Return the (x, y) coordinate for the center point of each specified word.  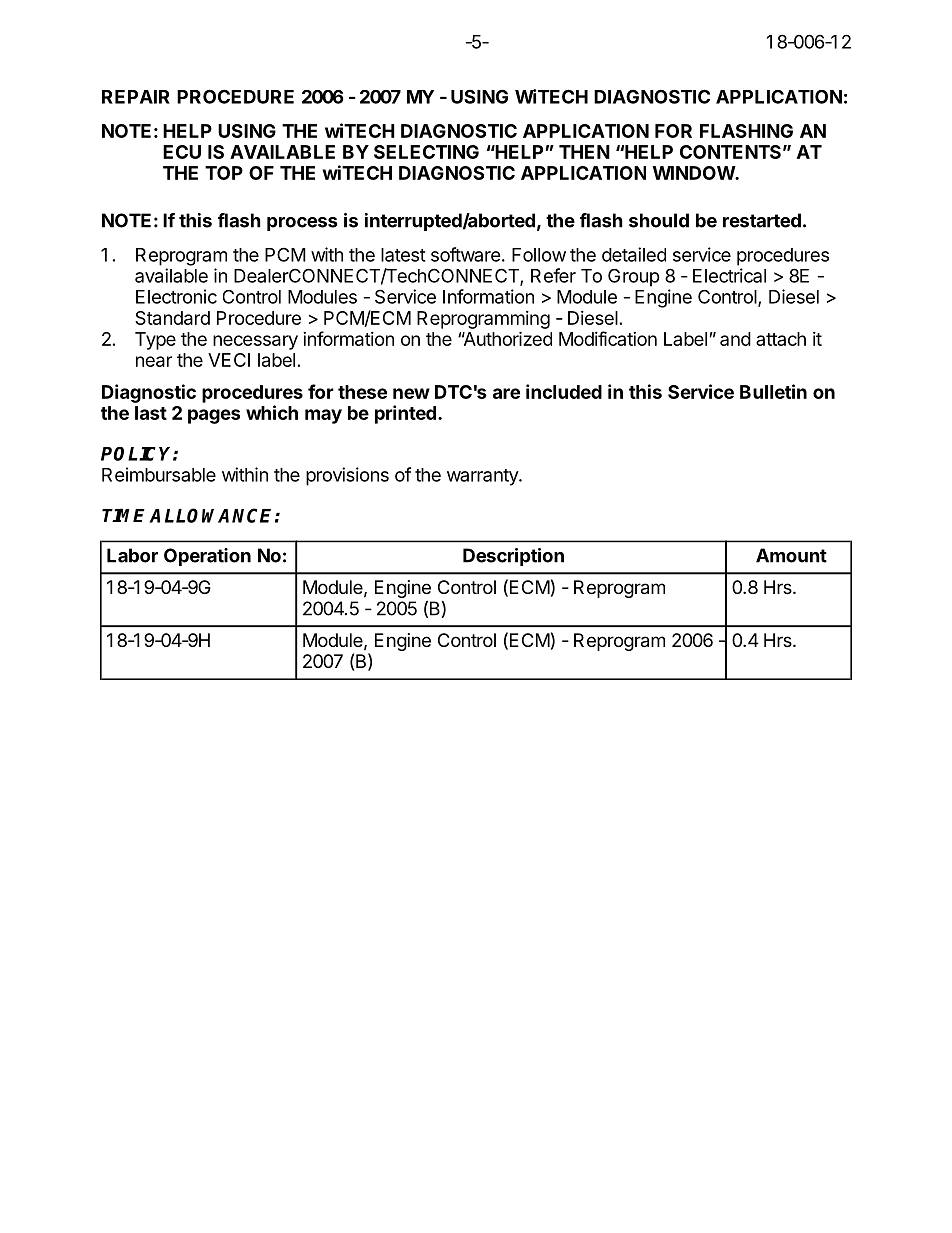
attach (781, 339)
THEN (584, 152)
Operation (207, 557)
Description (513, 557)
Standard (172, 318)
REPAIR (136, 97)
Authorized (507, 338)
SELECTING (426, 152)
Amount (791, 555)
